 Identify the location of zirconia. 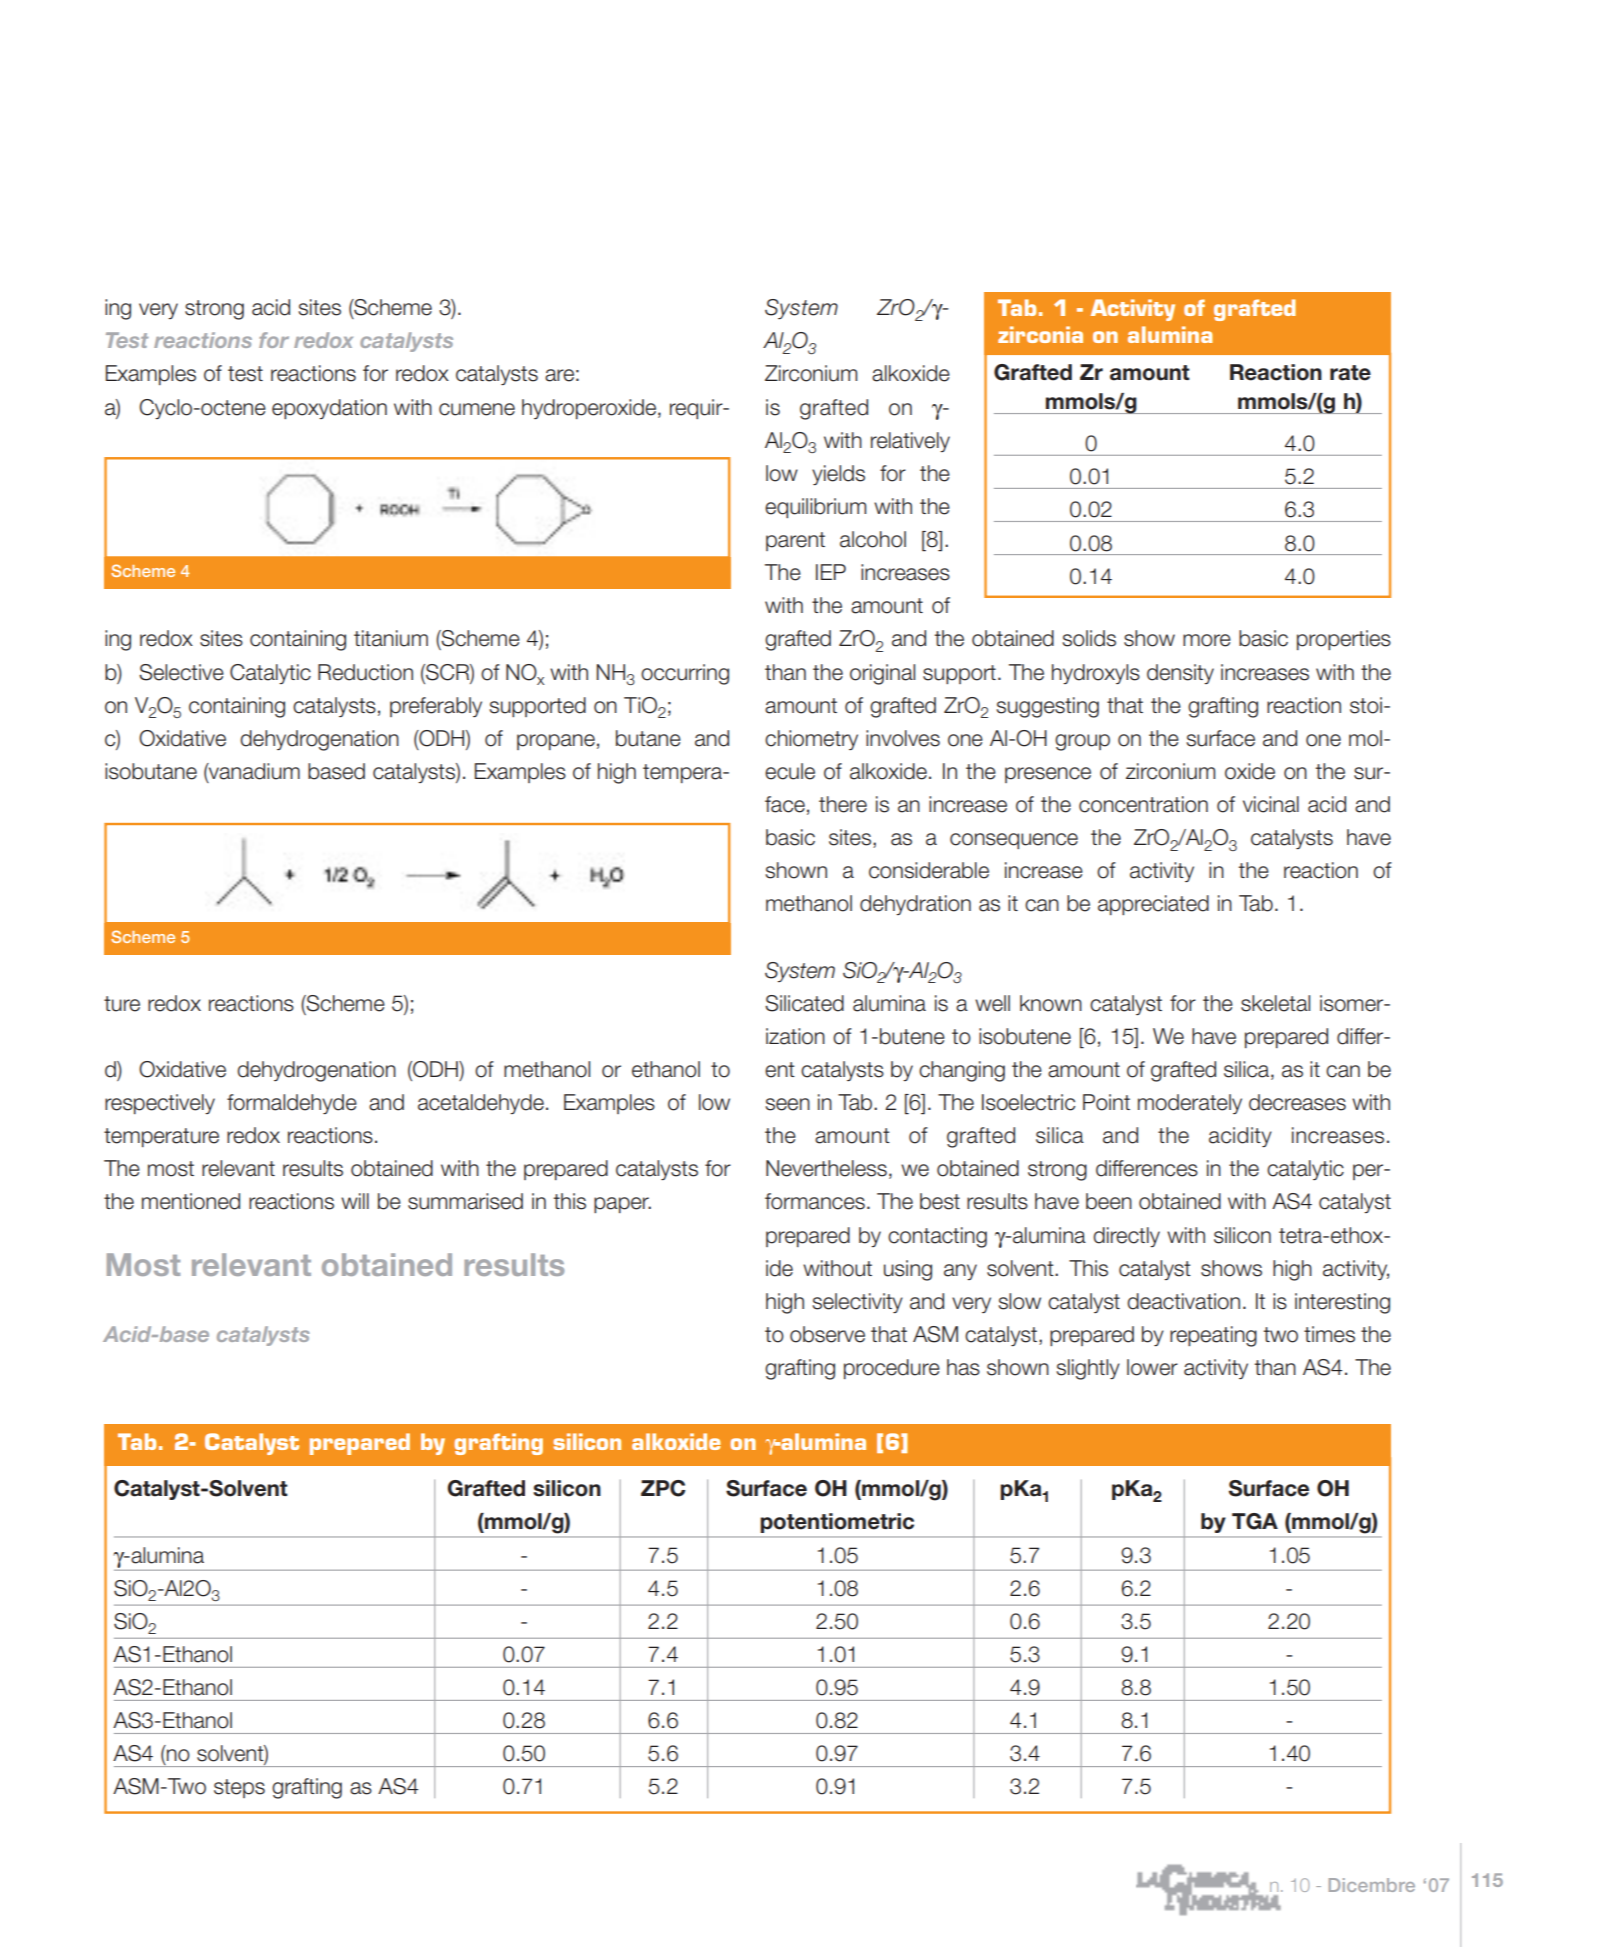
(1040, 334).
